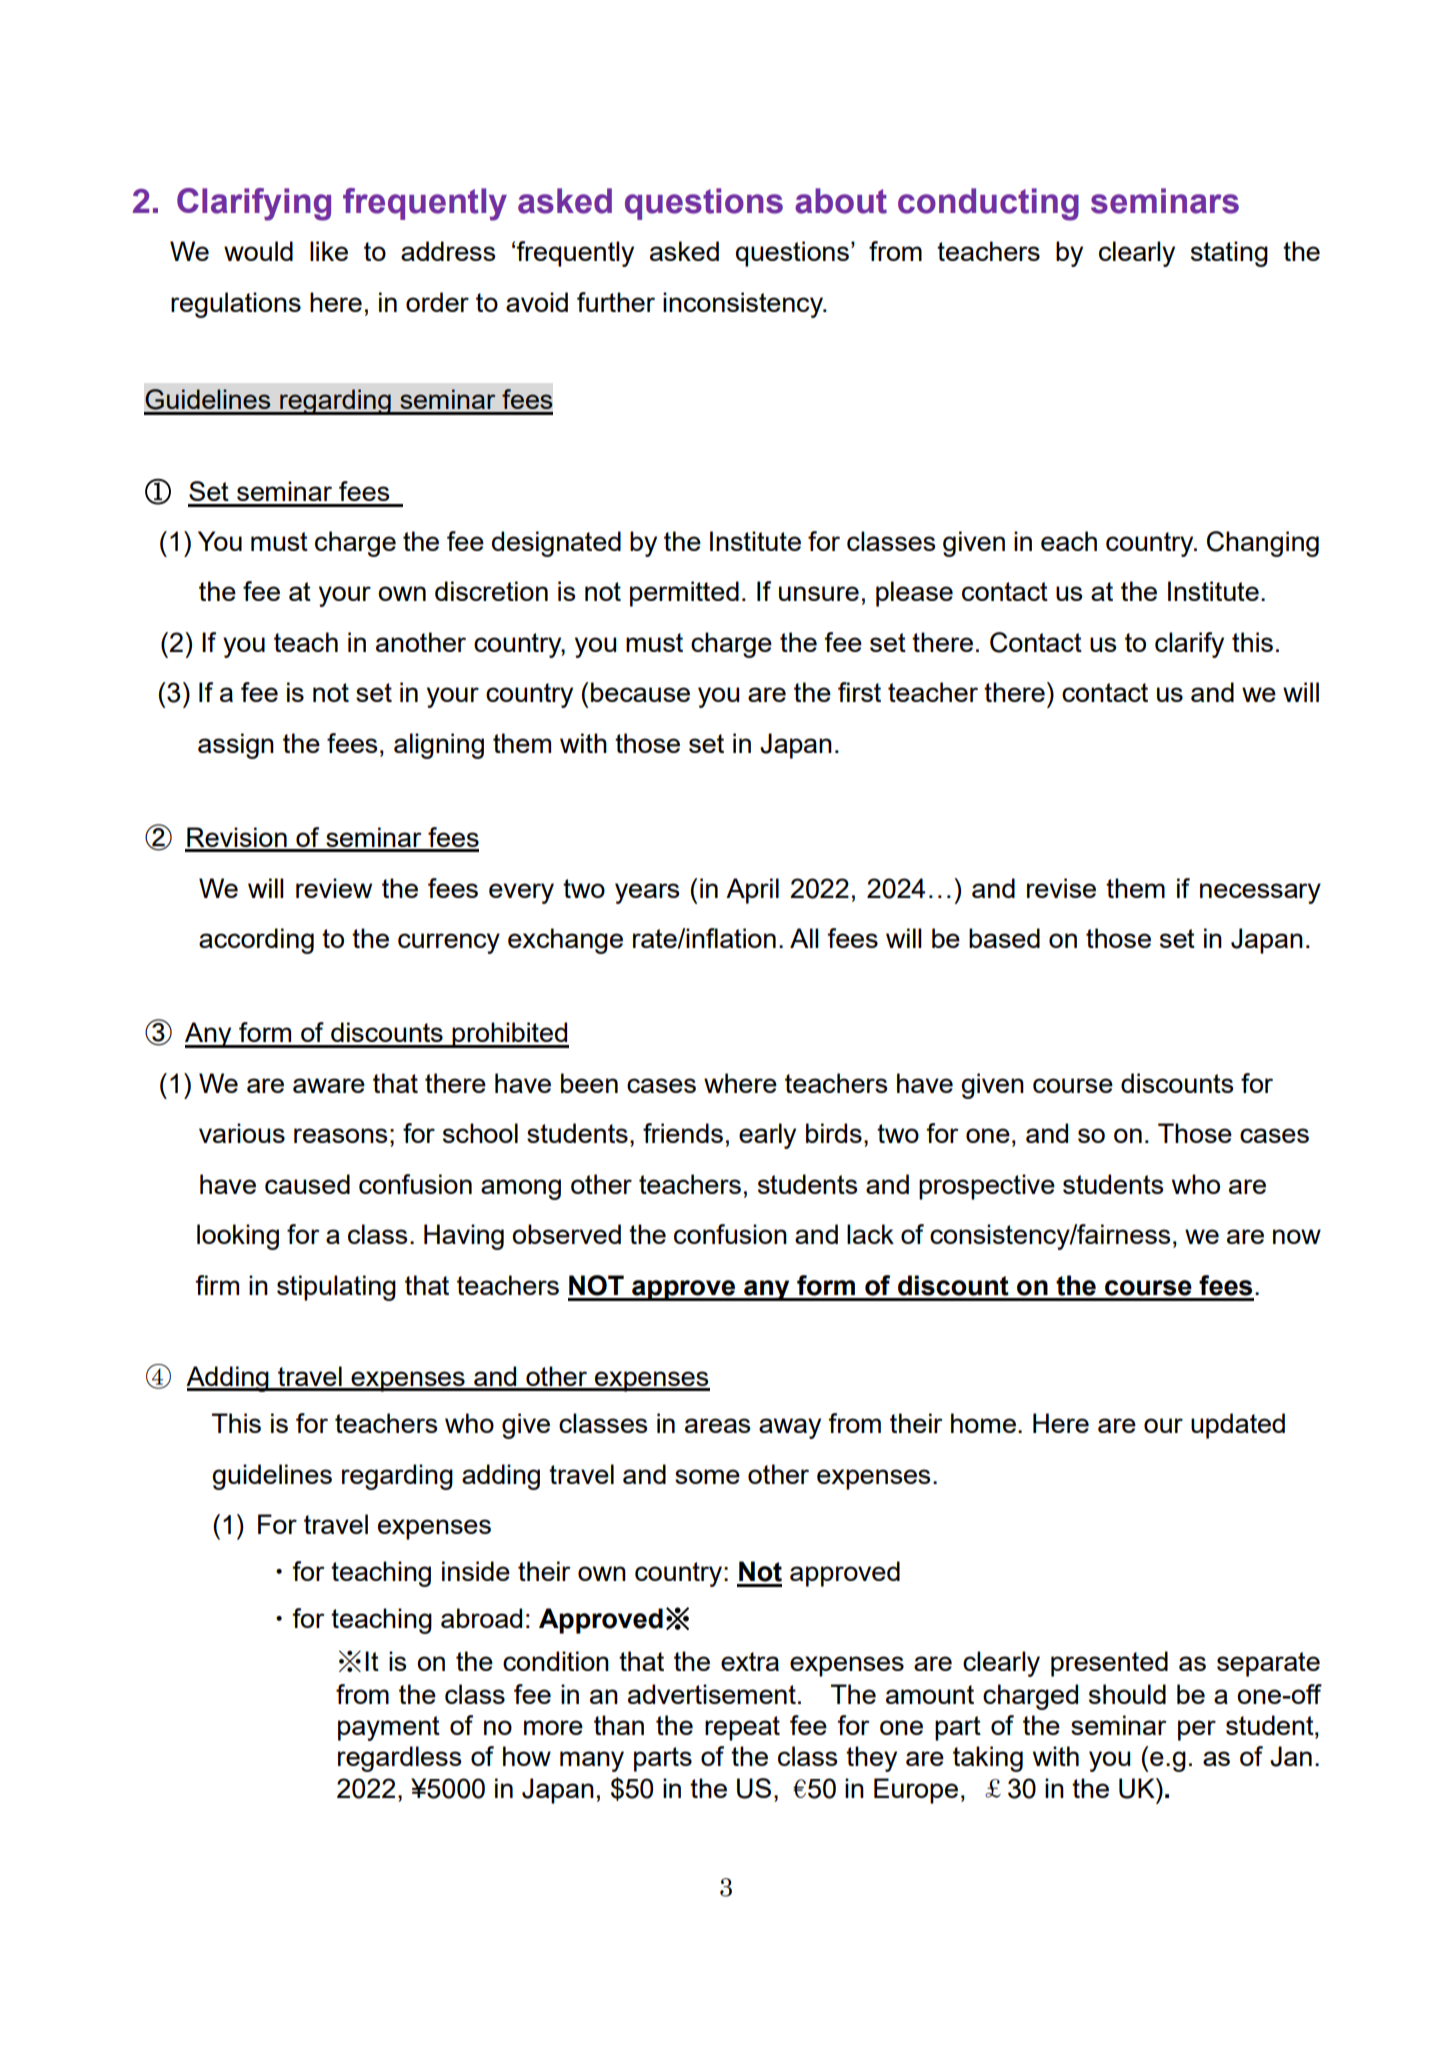  I want to click on discretion, so click(491, 591).
